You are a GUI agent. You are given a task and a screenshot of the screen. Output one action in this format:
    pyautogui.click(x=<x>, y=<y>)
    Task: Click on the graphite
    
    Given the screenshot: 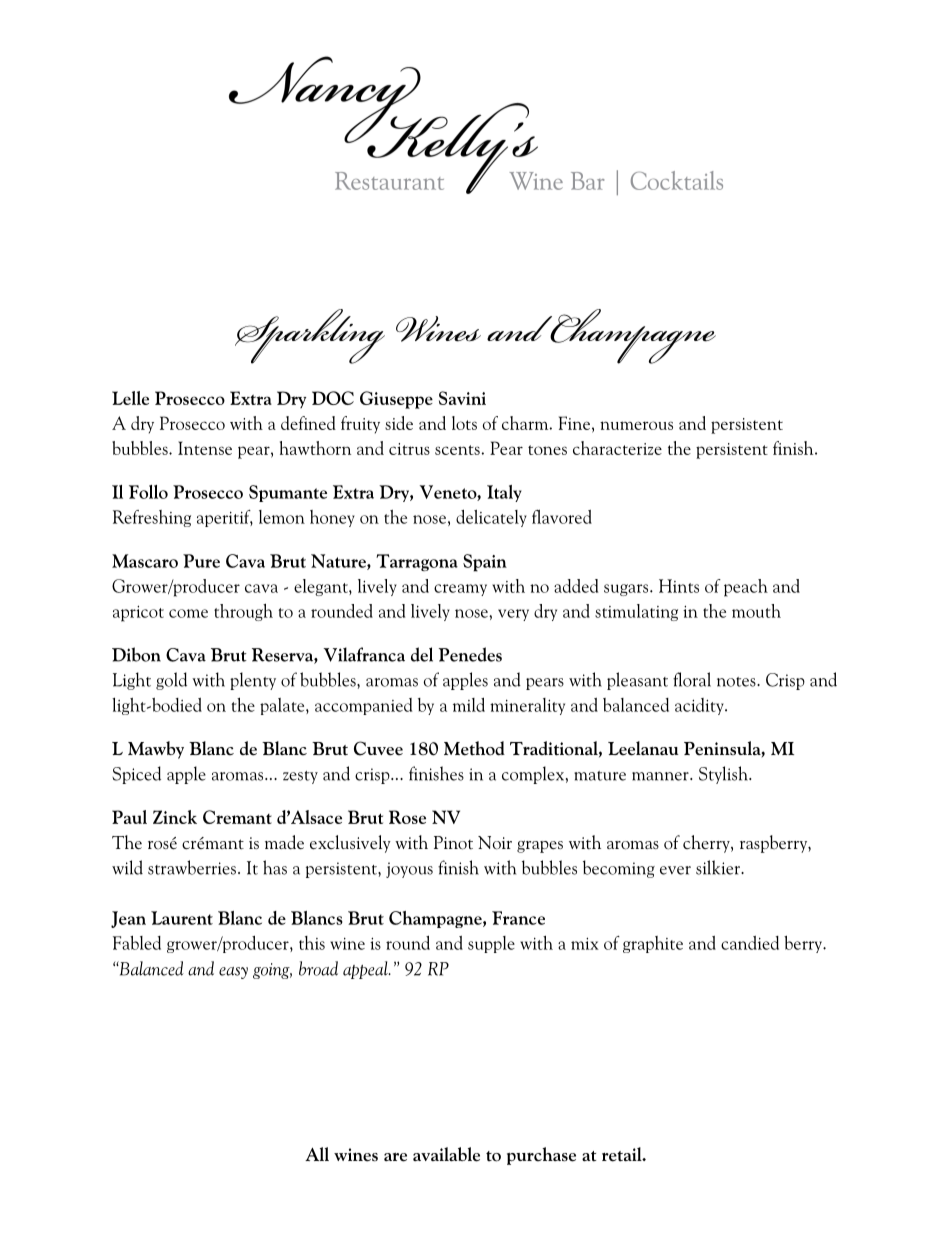 What is the action you would take?
    pyautogui.click(x=653, y=944)
